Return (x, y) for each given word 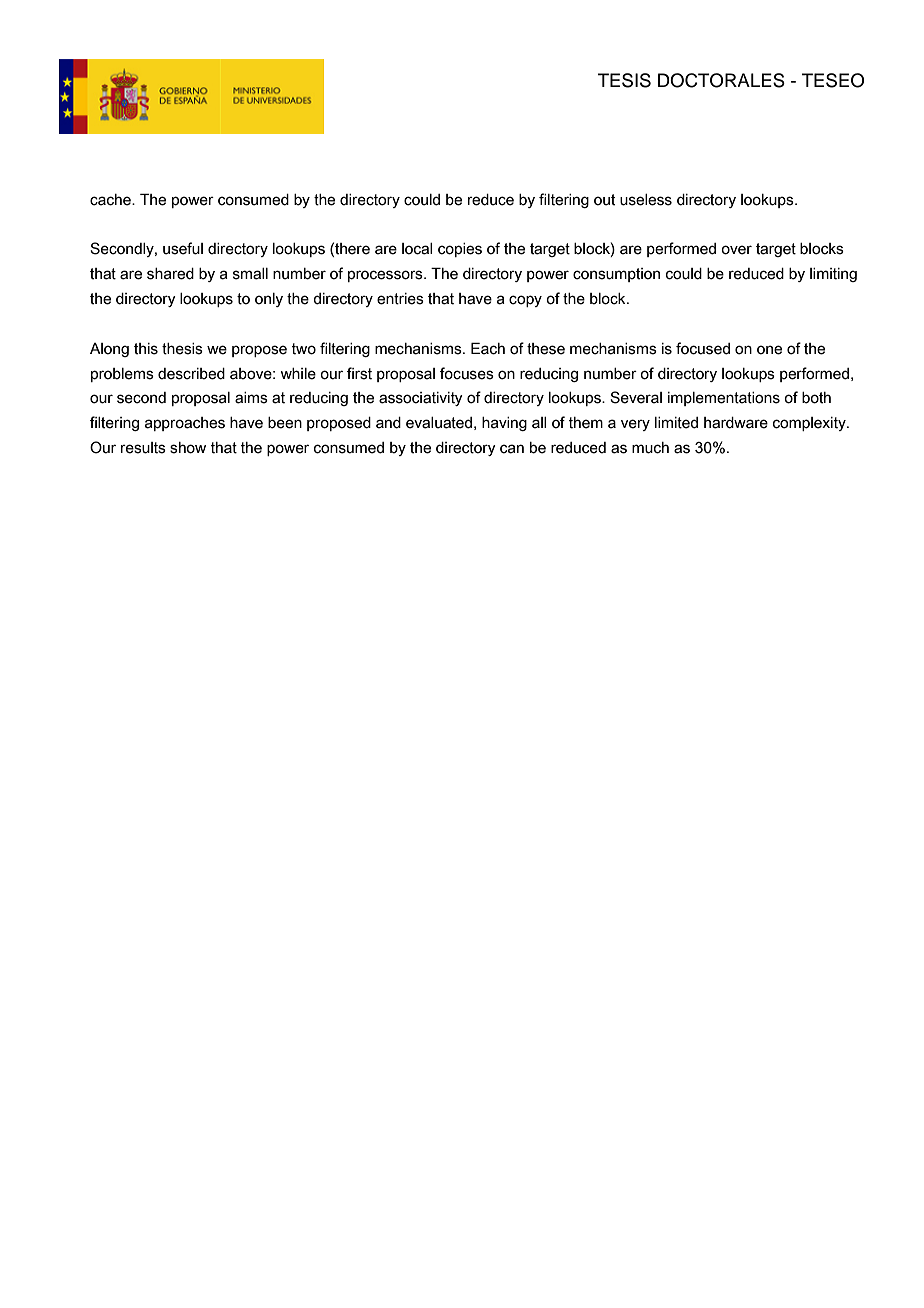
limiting (833, 275)
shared (170, 274)
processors (386, 276)
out (604, 200)
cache (111, 200)
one (769, 350)
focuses (467, 373)
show (188, 448)
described (191, 374)
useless (646, 200)
